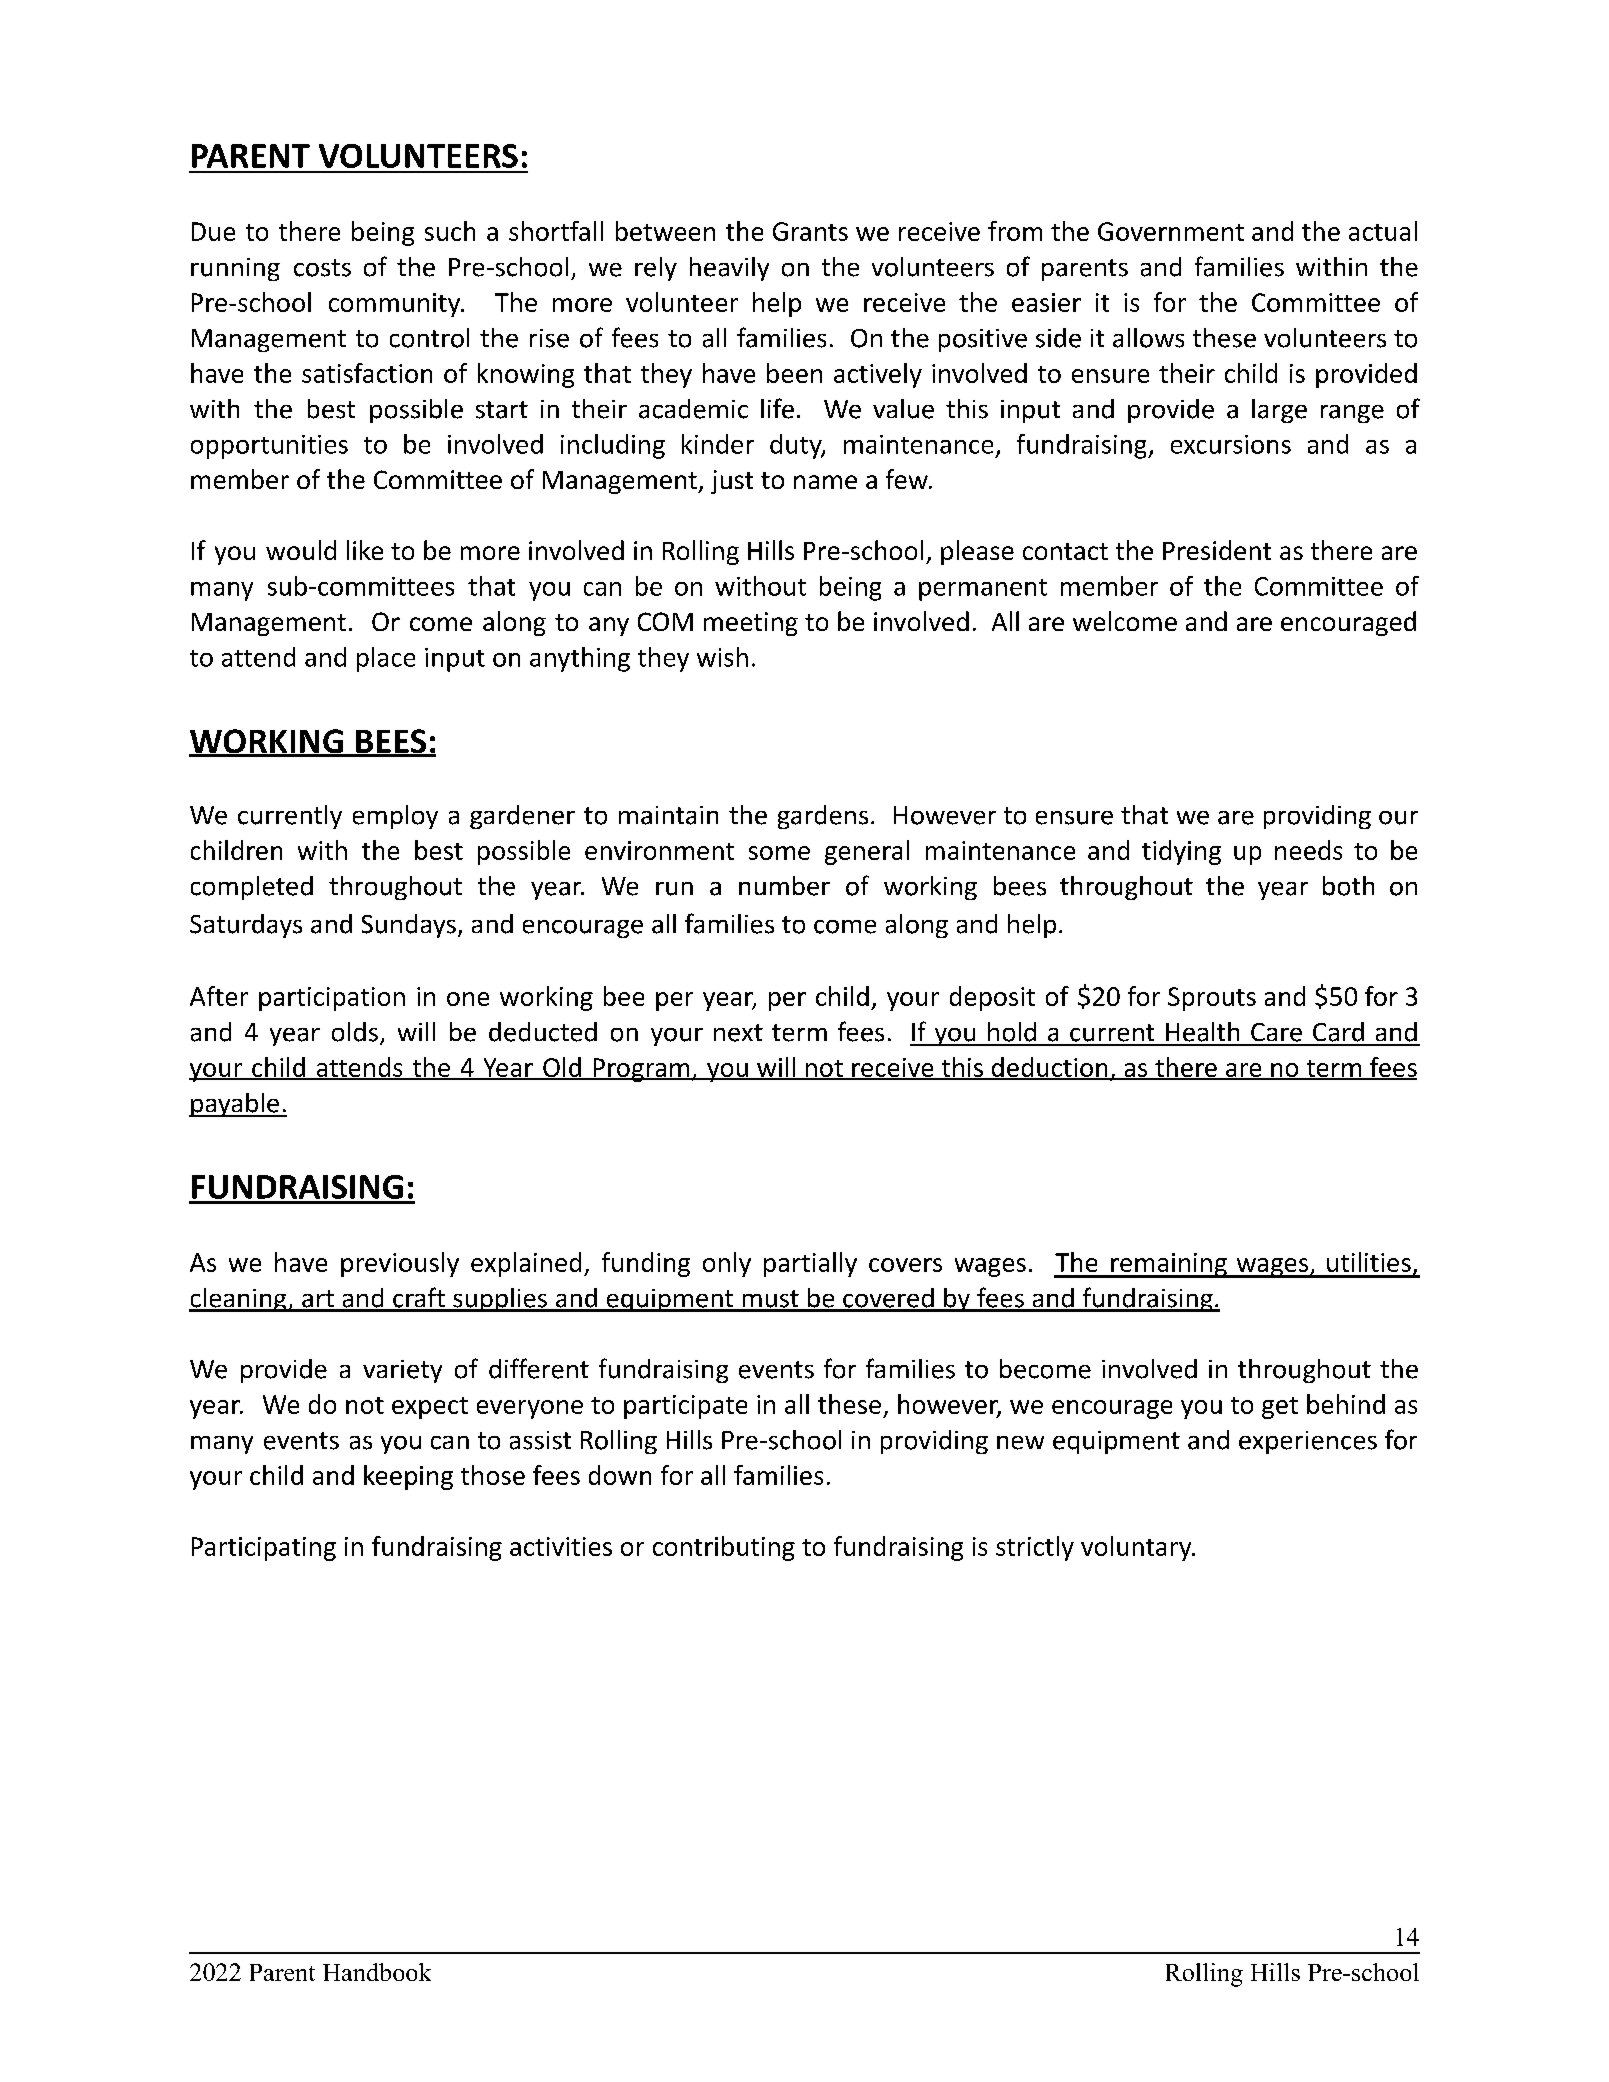 Image resolution: width=1609 pixels, height=2082 pixels. I want to click on Grants, so click(810, 231).
